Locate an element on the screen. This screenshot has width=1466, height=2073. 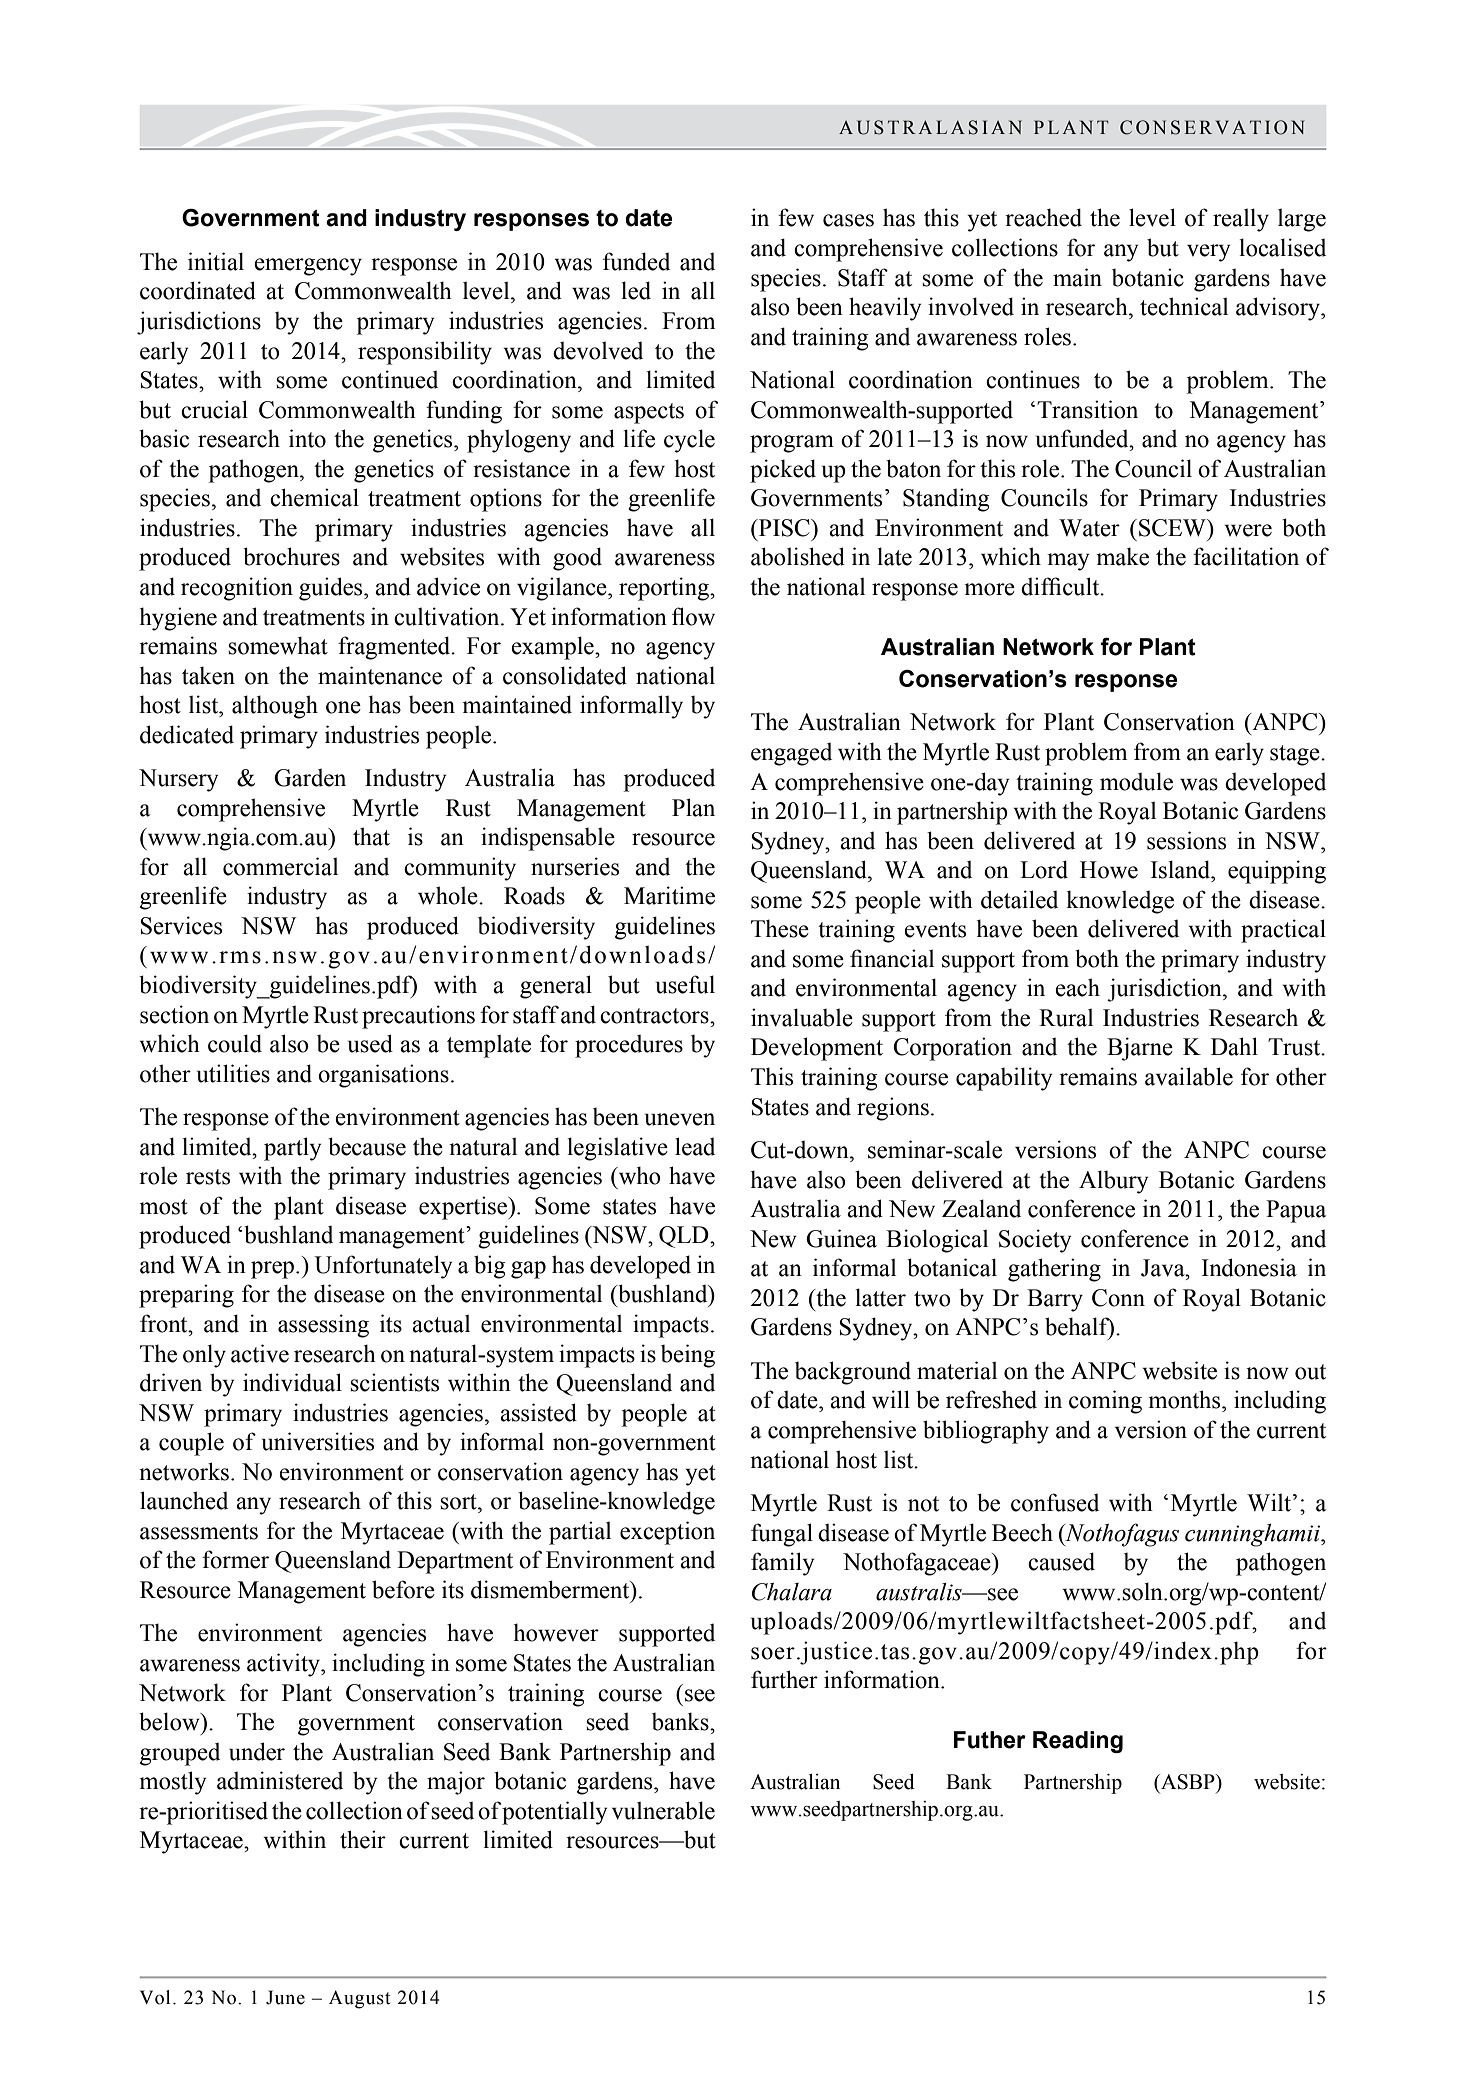
technical is located at coordinates (1184, 306).
